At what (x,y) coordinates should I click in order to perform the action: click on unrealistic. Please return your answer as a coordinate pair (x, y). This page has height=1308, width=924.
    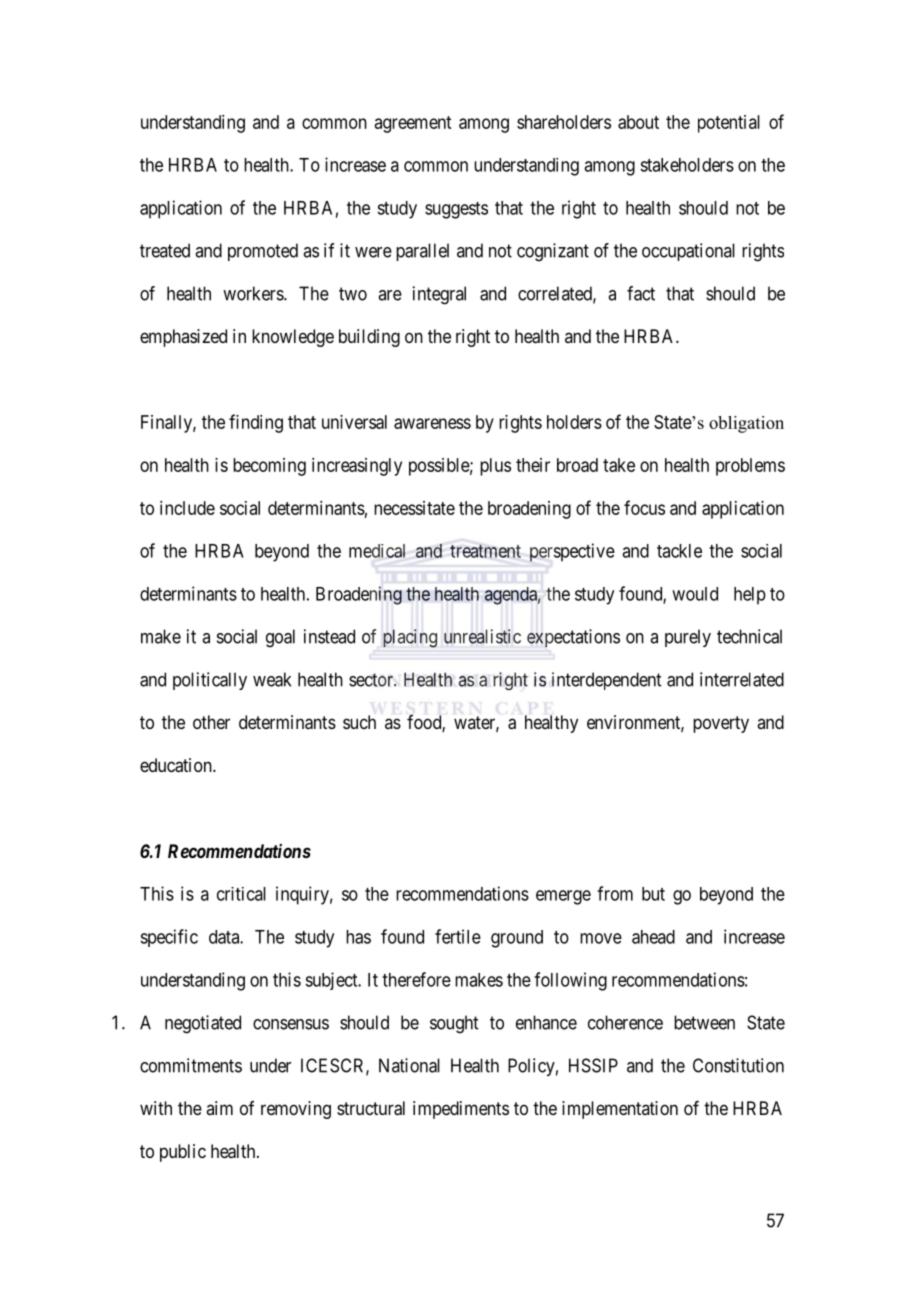
    Looking at the image, I should click on (482, 636).
